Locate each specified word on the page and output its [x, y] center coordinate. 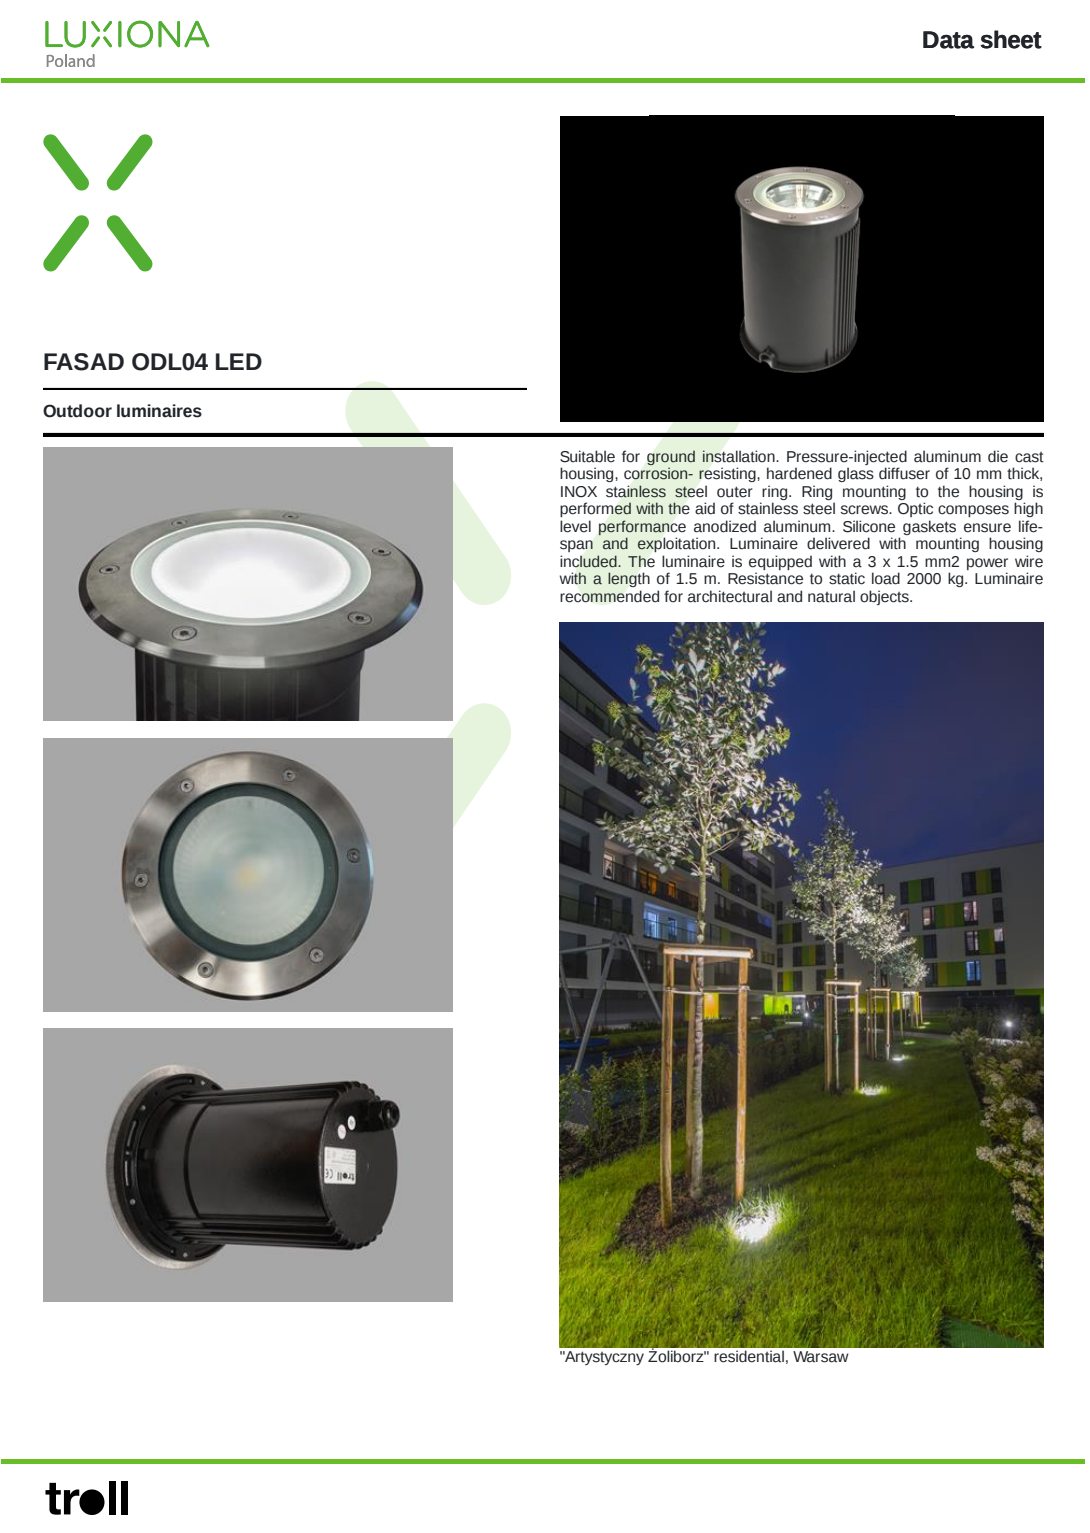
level [575, 526]
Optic [915, 509]
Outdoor [77, 411]
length [629, 579]
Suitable [587, 456]
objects [885, 597]
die [998, 456]
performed [595, 509]
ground [671, 458]
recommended [609, 596]
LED [239, 361]
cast [1029, 457]
